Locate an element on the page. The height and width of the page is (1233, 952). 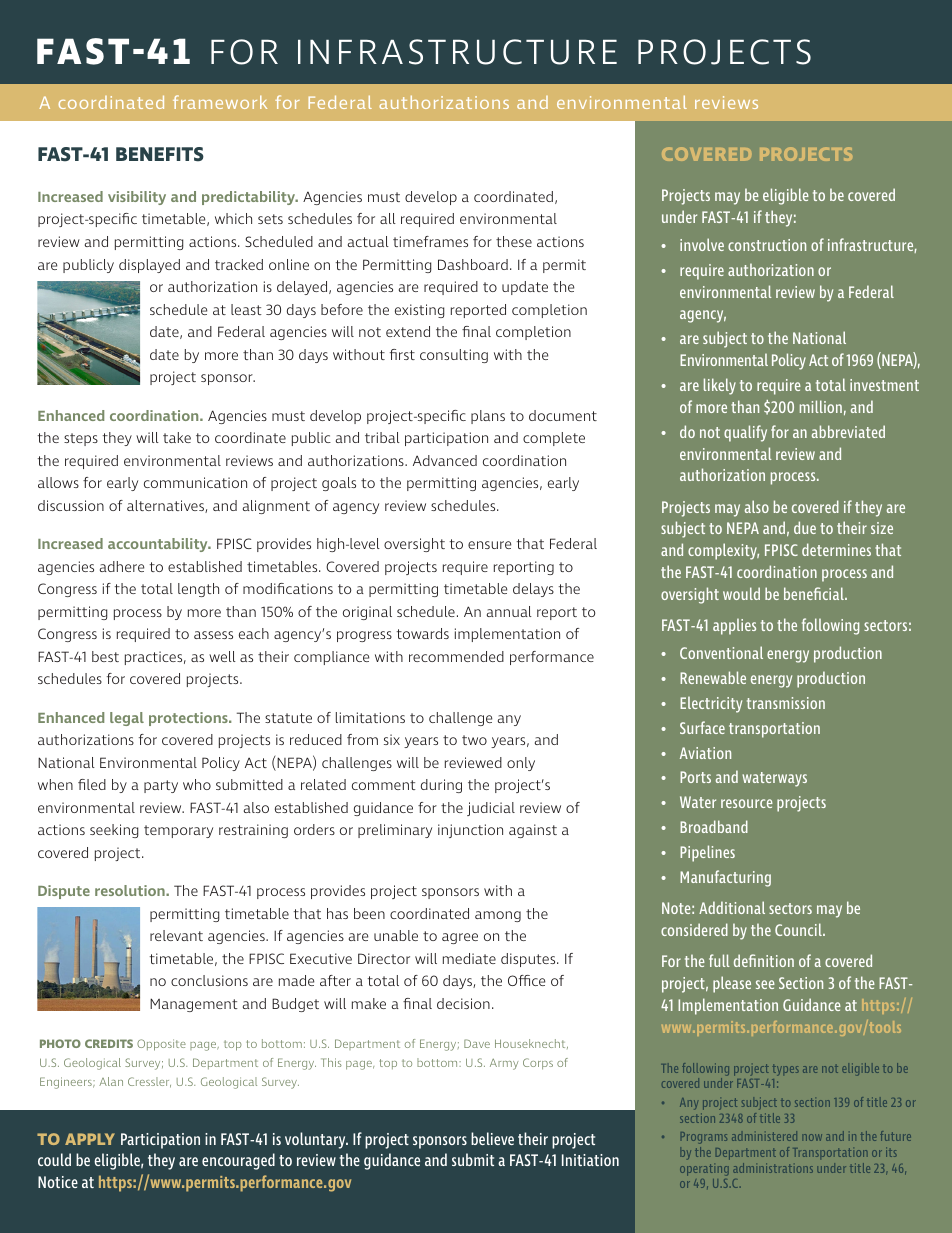
these is located at coordinates (514, 241).
